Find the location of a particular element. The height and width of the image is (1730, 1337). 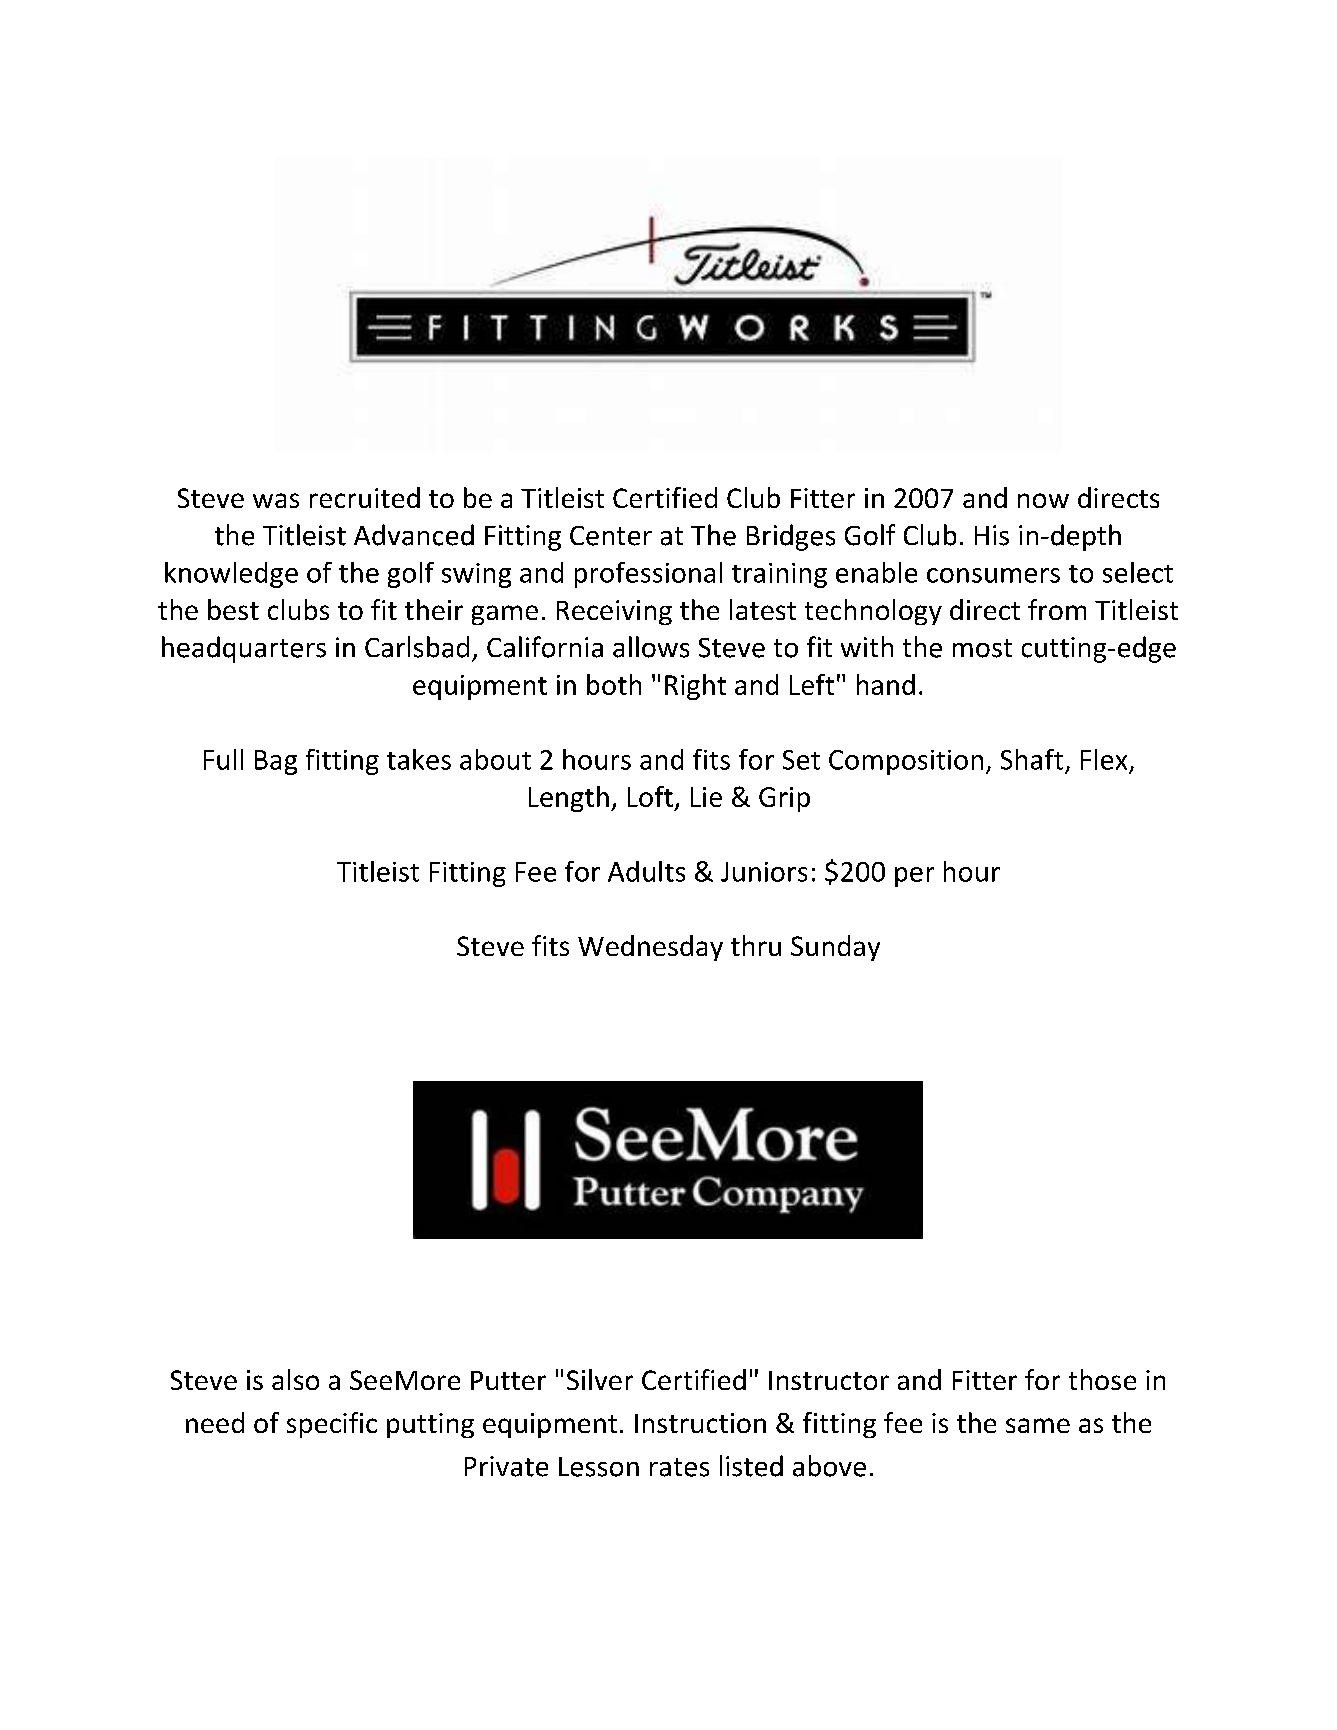

specific is located at coordinates (332, 1425).
